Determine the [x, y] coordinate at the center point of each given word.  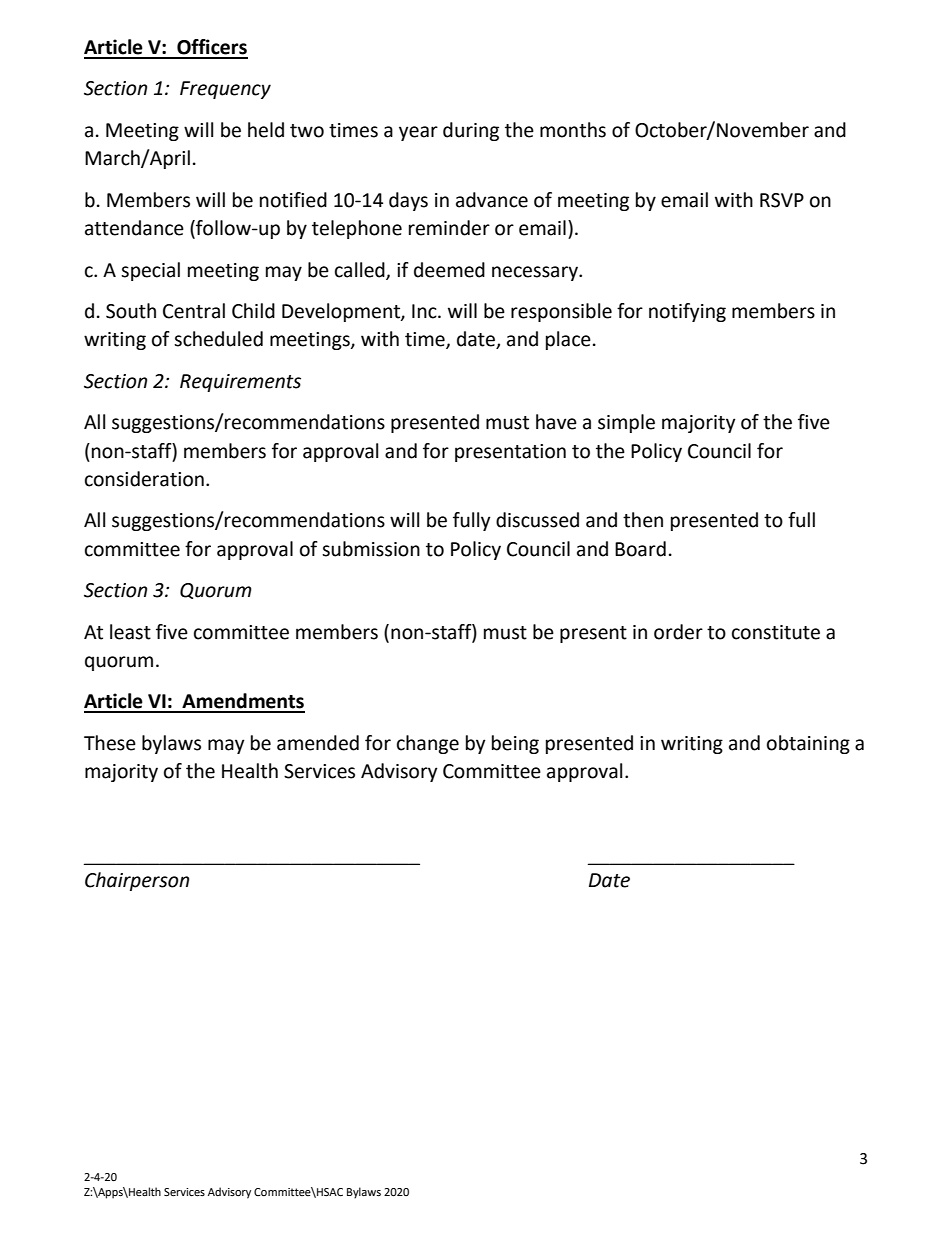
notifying [687, 312]
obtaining [808, 744]
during [471, 131]
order [678, 632]
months [573, 130]
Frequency [225, 90]
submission [371, 549]
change [428, 744]
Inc [425, 311]
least [130, 632]
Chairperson [137, 881]
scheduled [218, 339]
